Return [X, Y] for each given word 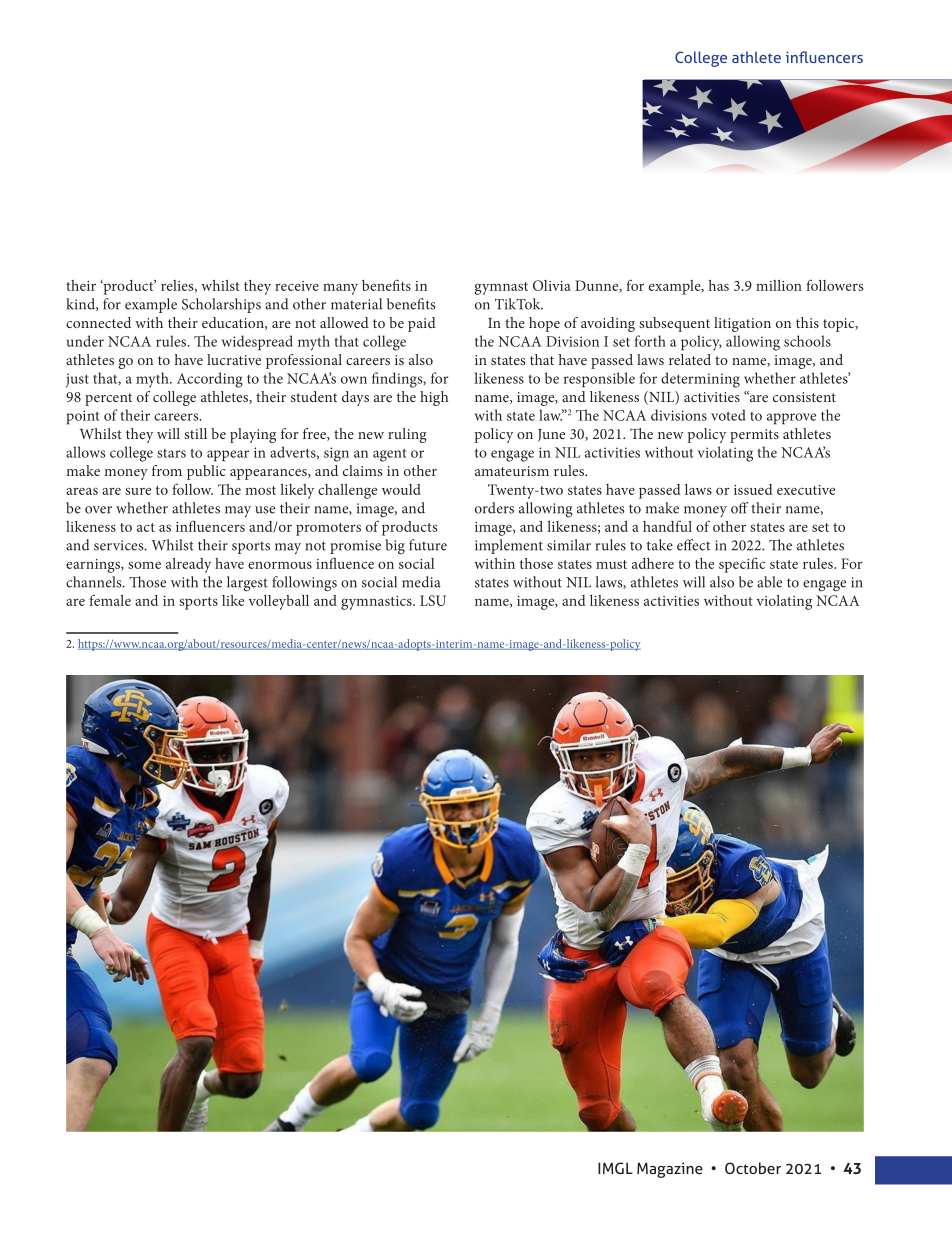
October [753, 1168]
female [110, 600]
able [769, 582]
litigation [742, 324]
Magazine [670, 1170]
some [144, 565]
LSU [433, 600]
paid [422, 324]
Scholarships [221, 305]
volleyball [279, 602]
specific [742, 565]
